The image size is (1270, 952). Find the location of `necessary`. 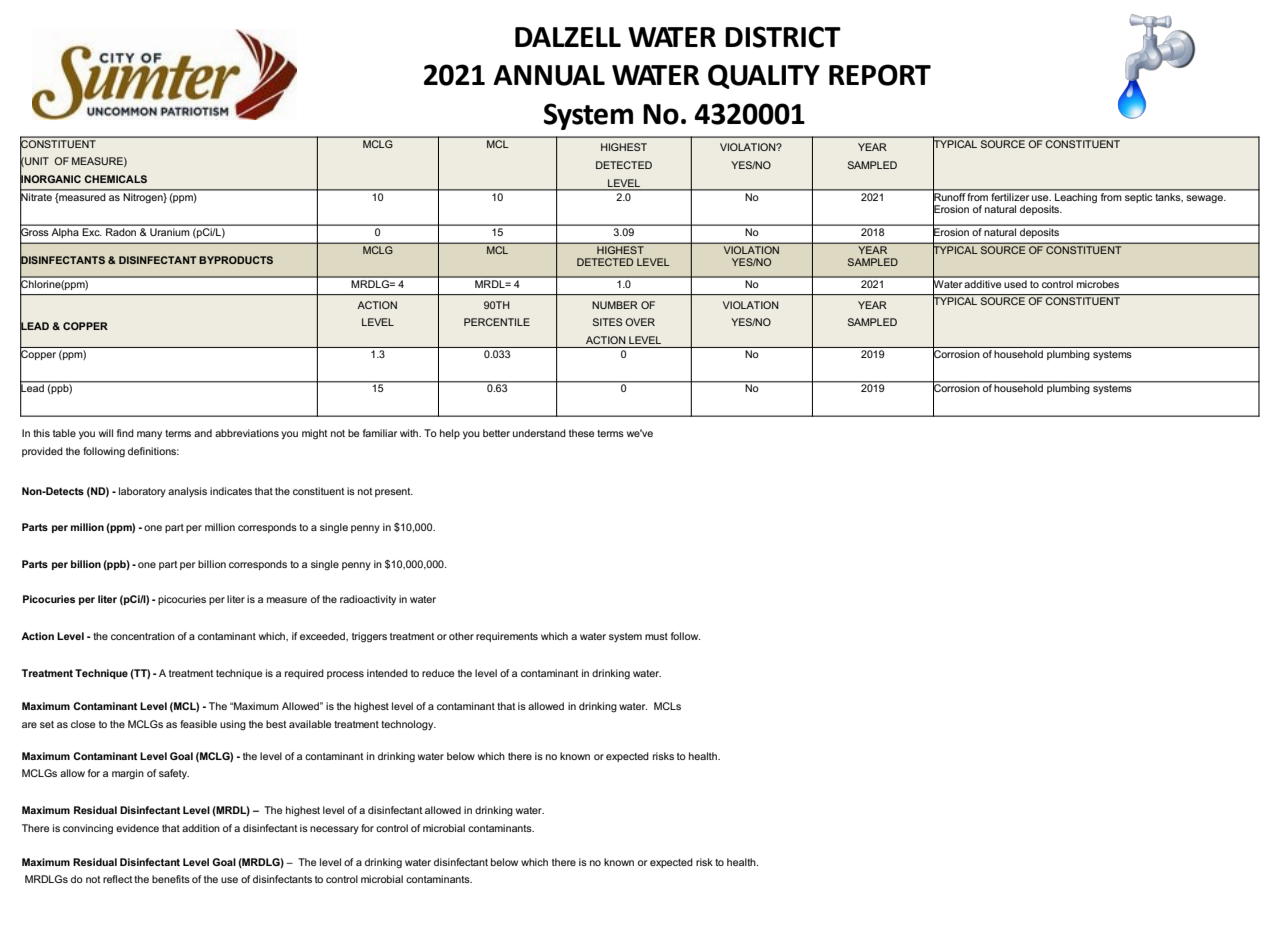

necessary is located at coordinates (334, 830).
